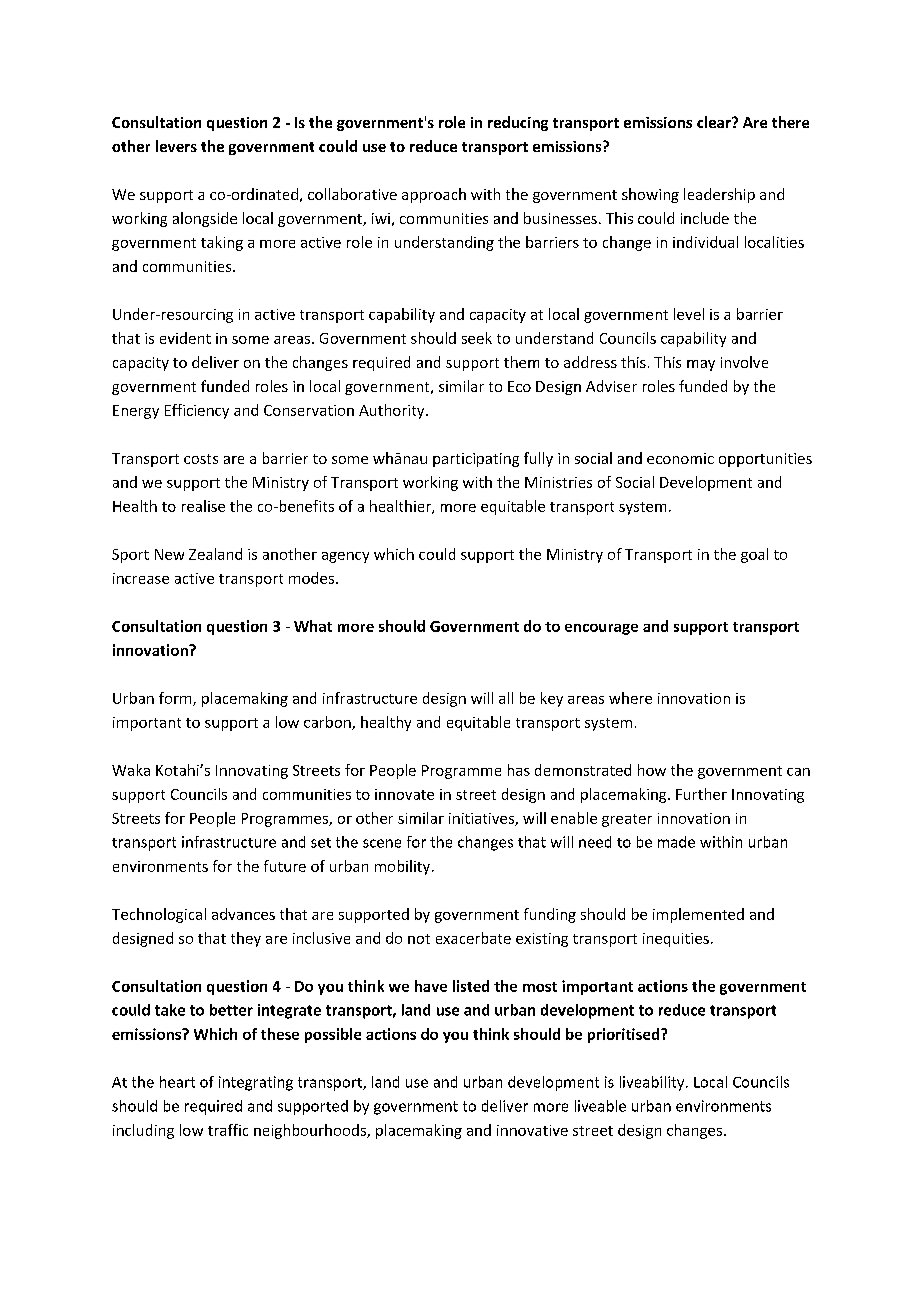 Image resolution: width=924 pixels, height=1308 pixels. What do you see at coordinates (201, 459) in the screenshot?
I see `costs` at bounding box center [201, 459].
